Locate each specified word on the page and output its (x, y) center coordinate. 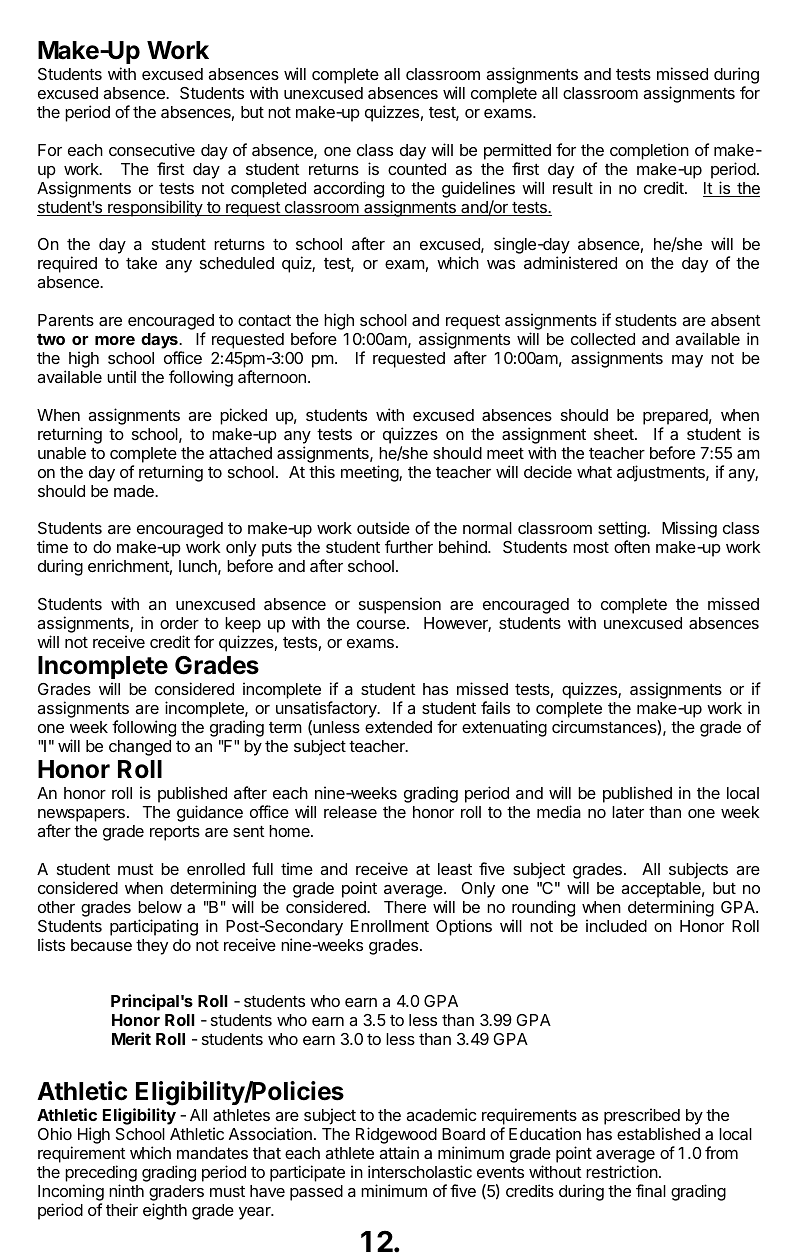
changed (140, 748)
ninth (126, 1190)
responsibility (155, 208)
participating (154, 927)
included (616, 925)
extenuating (504, 728)
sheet (615, 434)
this (322, 471)
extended (398, 727)
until (121, 376)
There (405, 907)
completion (649, 151)
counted (417, 169)
